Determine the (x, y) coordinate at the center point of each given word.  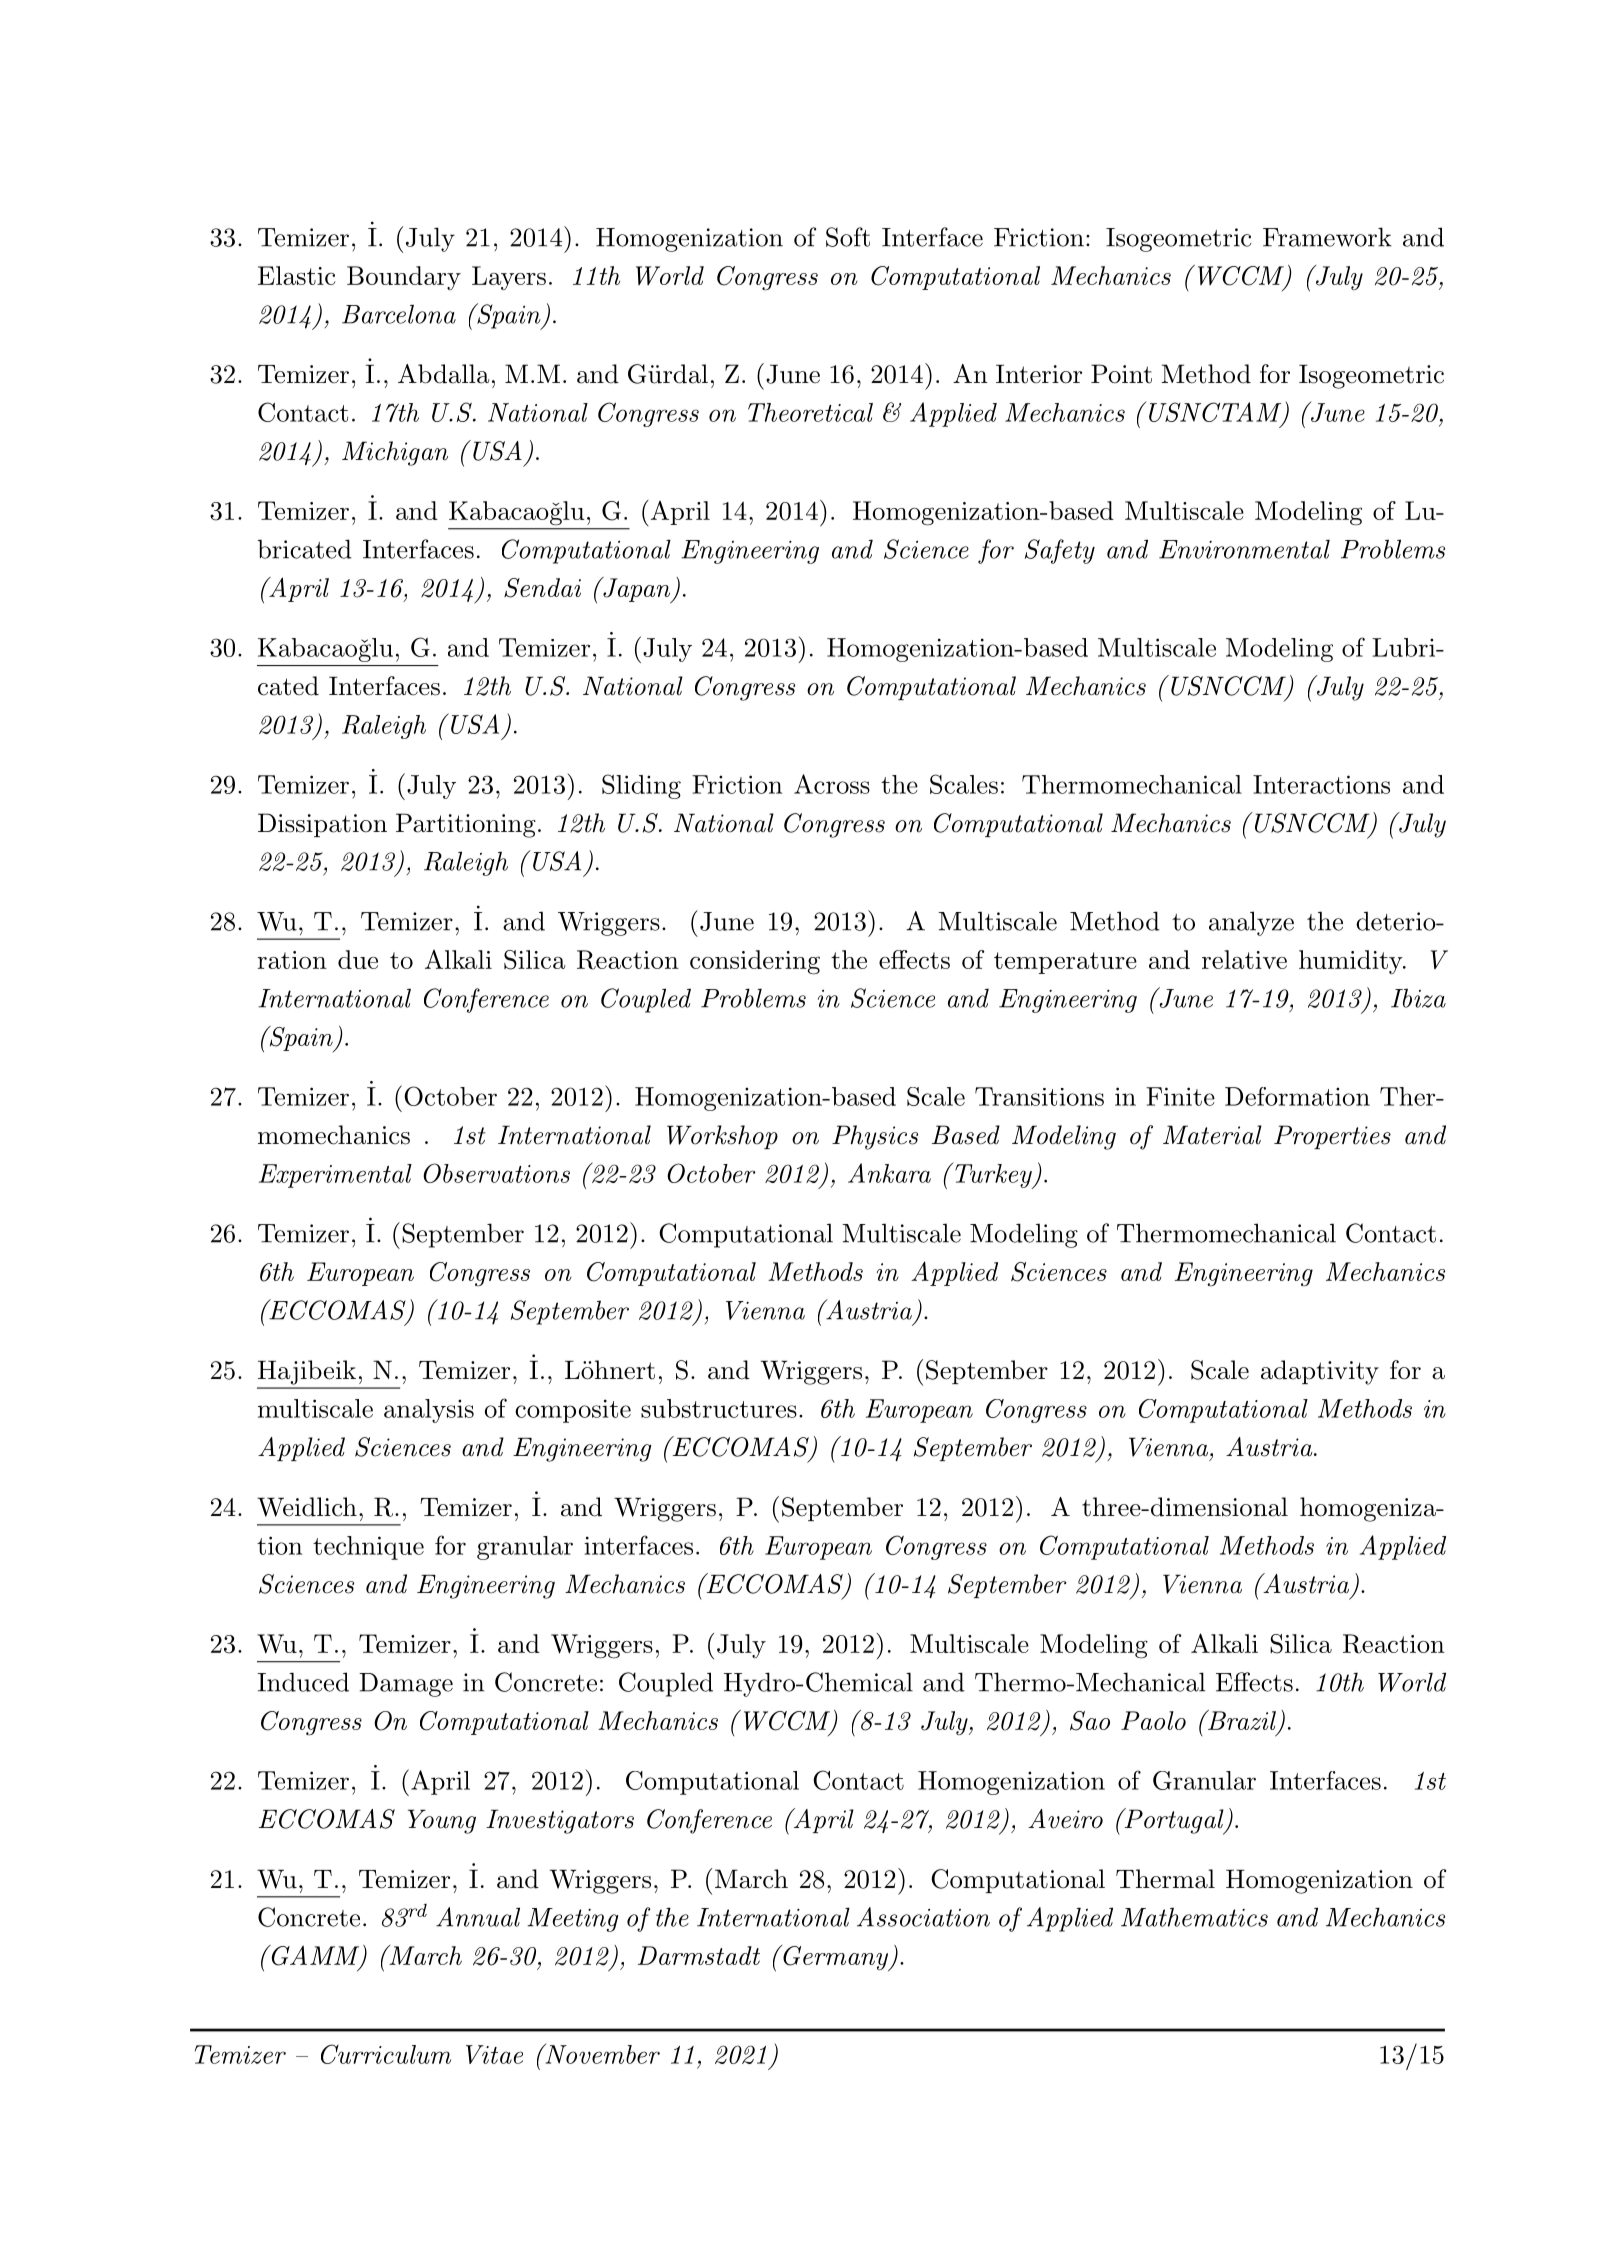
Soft (848, 237)
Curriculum (386, 2054)
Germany (835, 1958)
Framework (1327, 237)
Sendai (542, 588)
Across (832, 784)
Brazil (1240, 1720)
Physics (875, 1137)
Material (1212, 1135)
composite (573, 1411)
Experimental (335, 1176)
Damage (406, 1685)
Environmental (1244, 549)
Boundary (404, 278)
